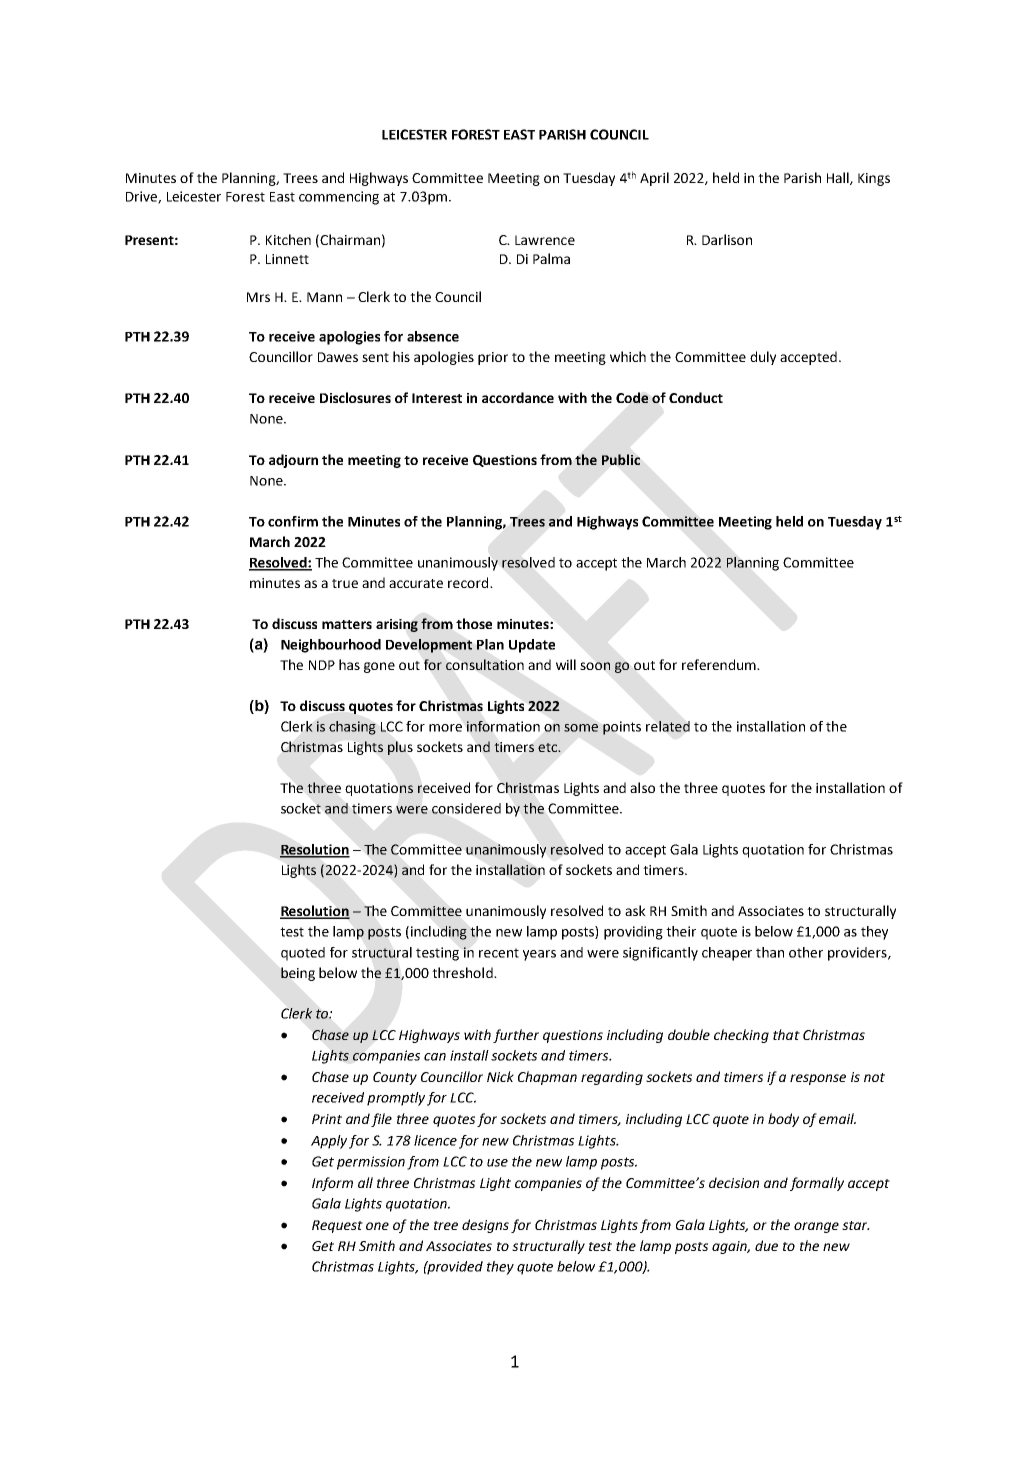 The image size is (1030, 1457). I want to click on commencing, so click(339, 198).
